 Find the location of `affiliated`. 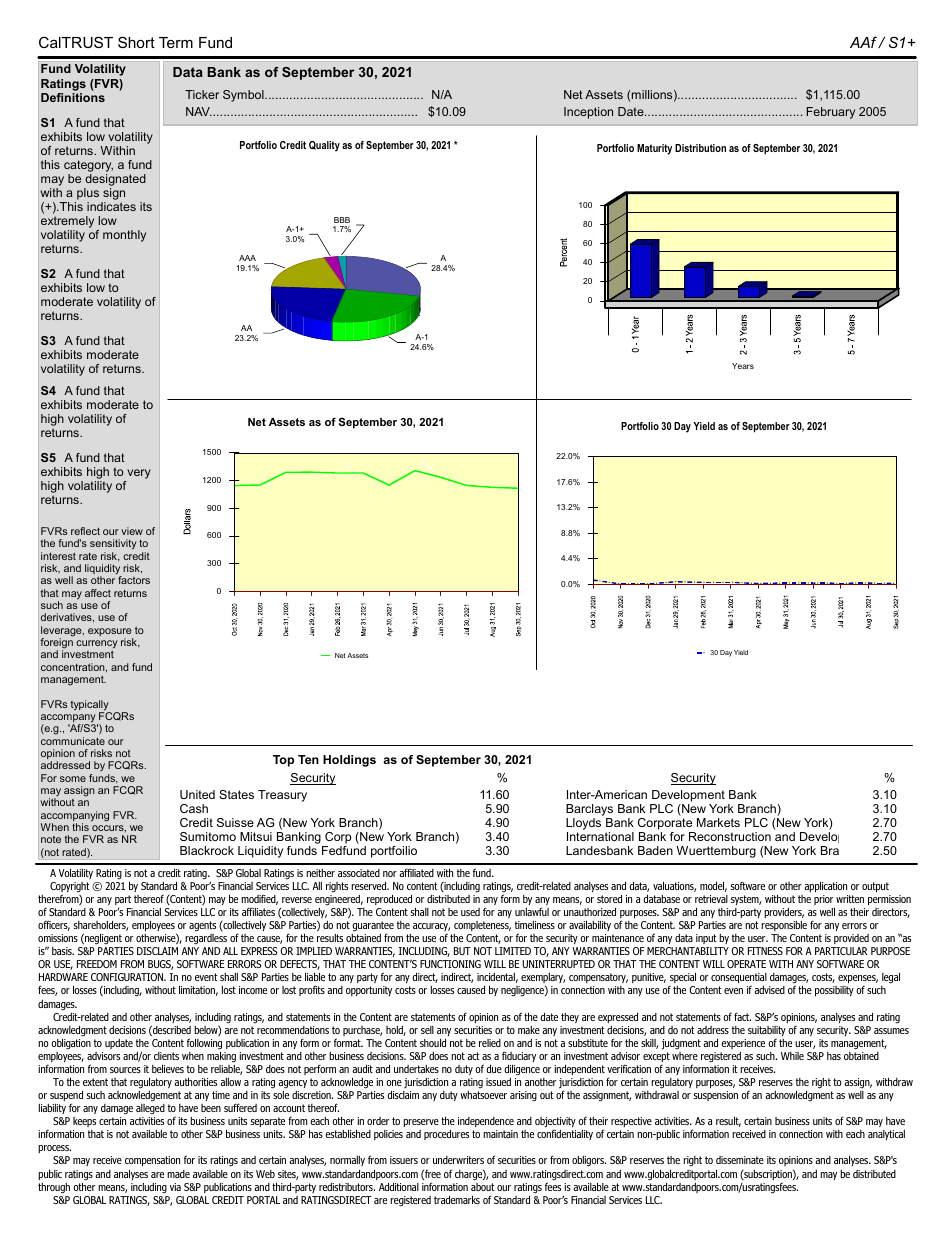

affiliated is located at coordinates (416, 872).
